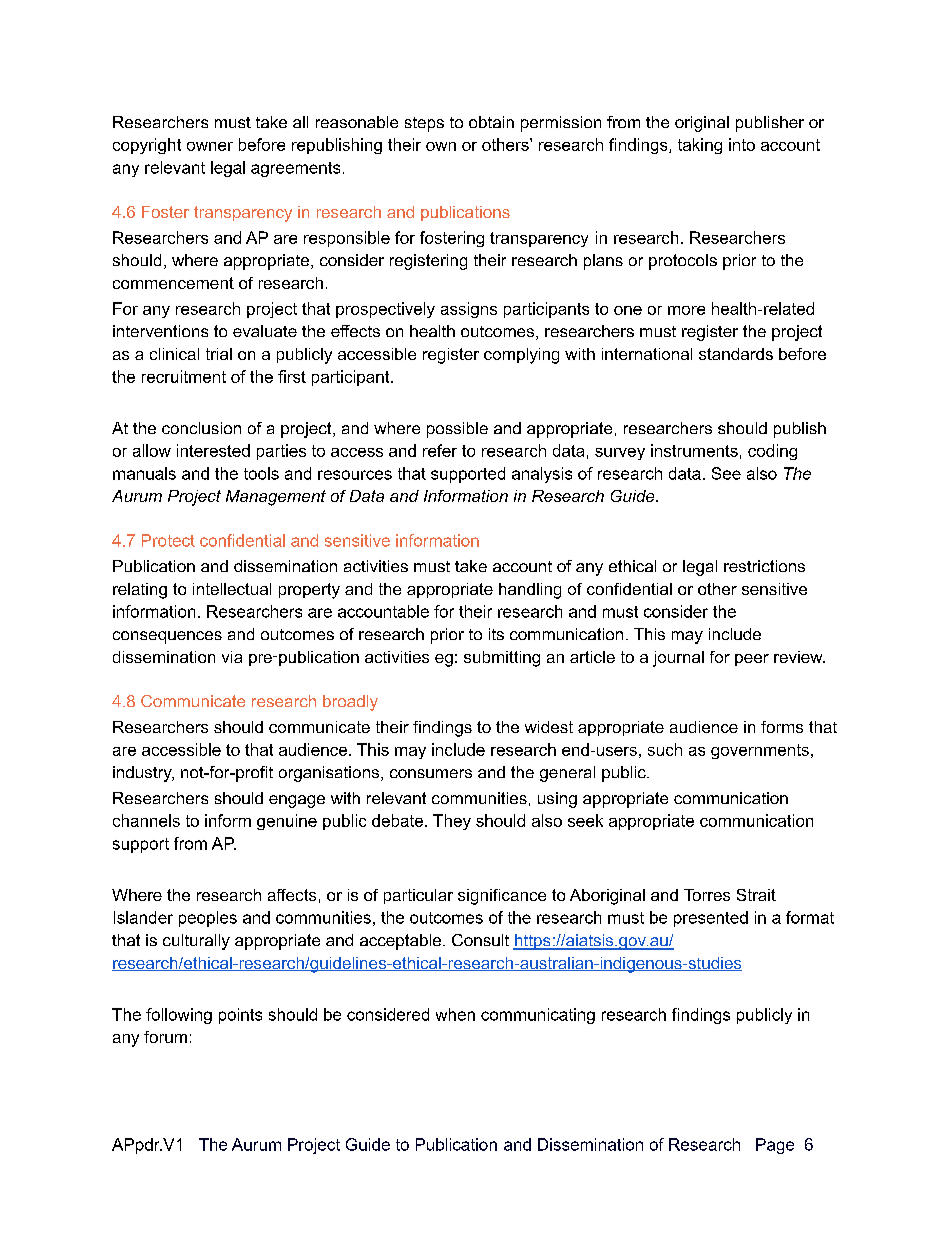 The height and width of the document is (1233, 952). Describe the element at coordinates (440, 450) in the document. I see `refer` at that location.
